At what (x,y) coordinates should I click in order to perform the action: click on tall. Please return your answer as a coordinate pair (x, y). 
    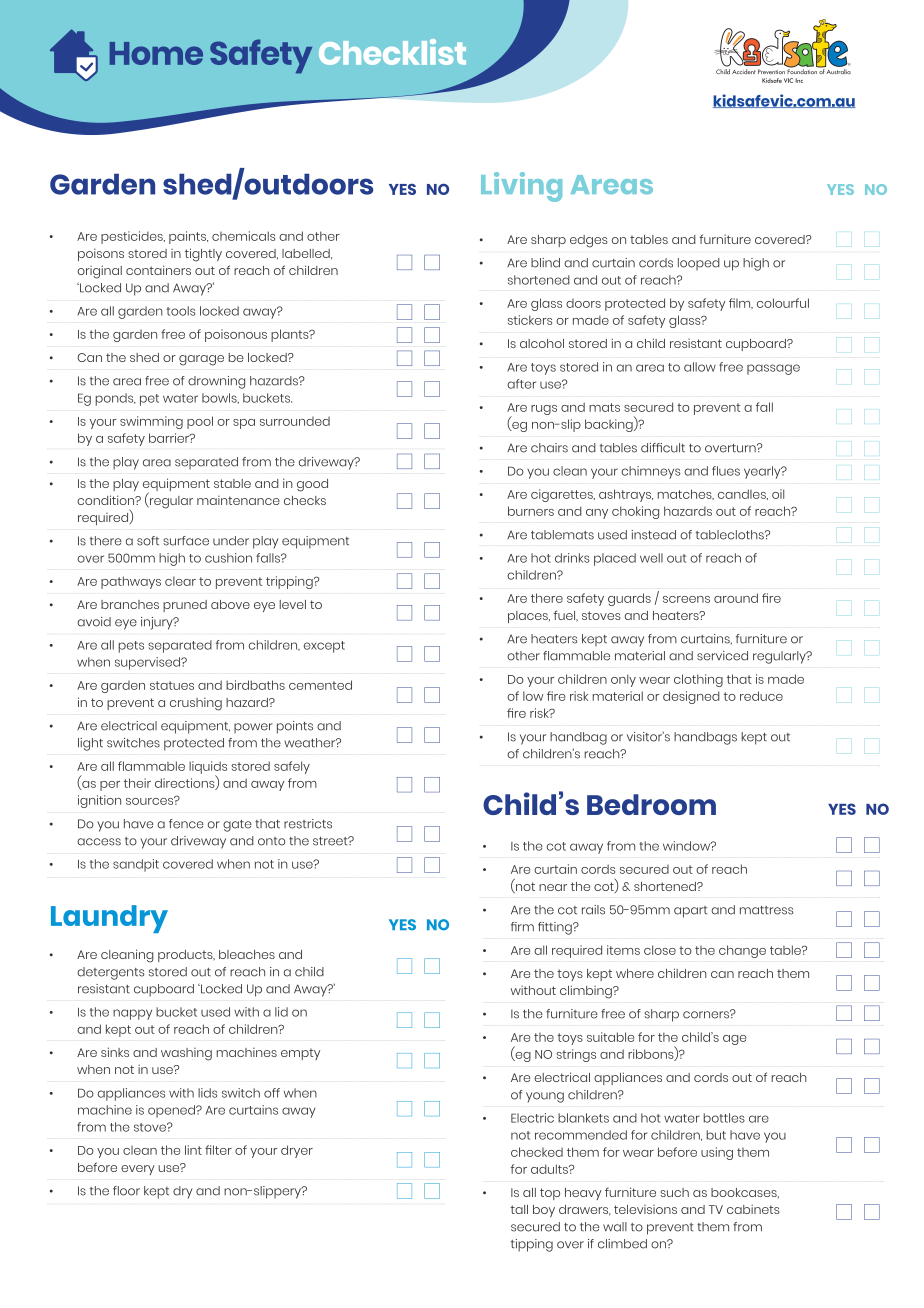
    Looking at the image, I should click on (519, 1209).
